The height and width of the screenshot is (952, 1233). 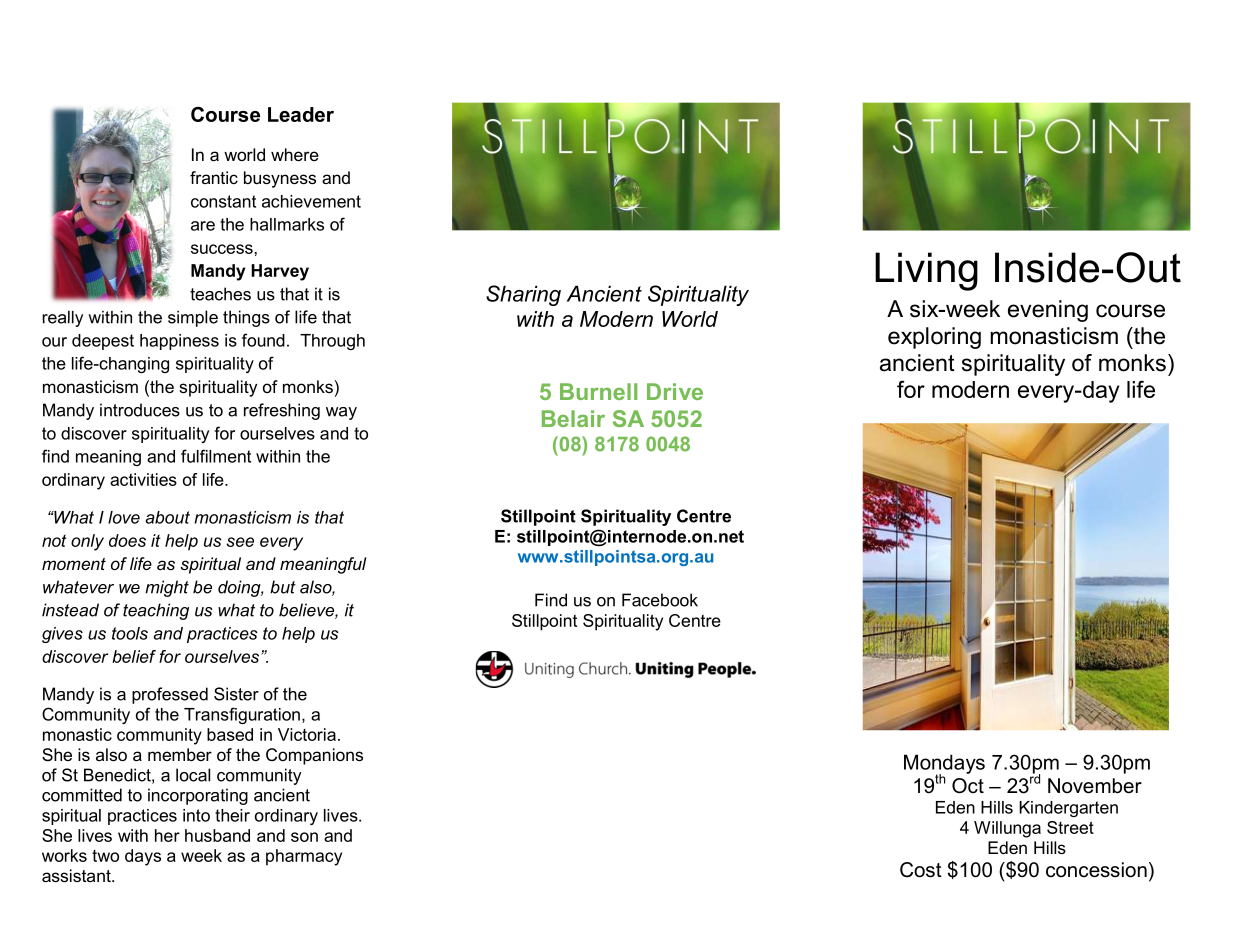 I want to click on Drive, so click(x=675, y=391).
